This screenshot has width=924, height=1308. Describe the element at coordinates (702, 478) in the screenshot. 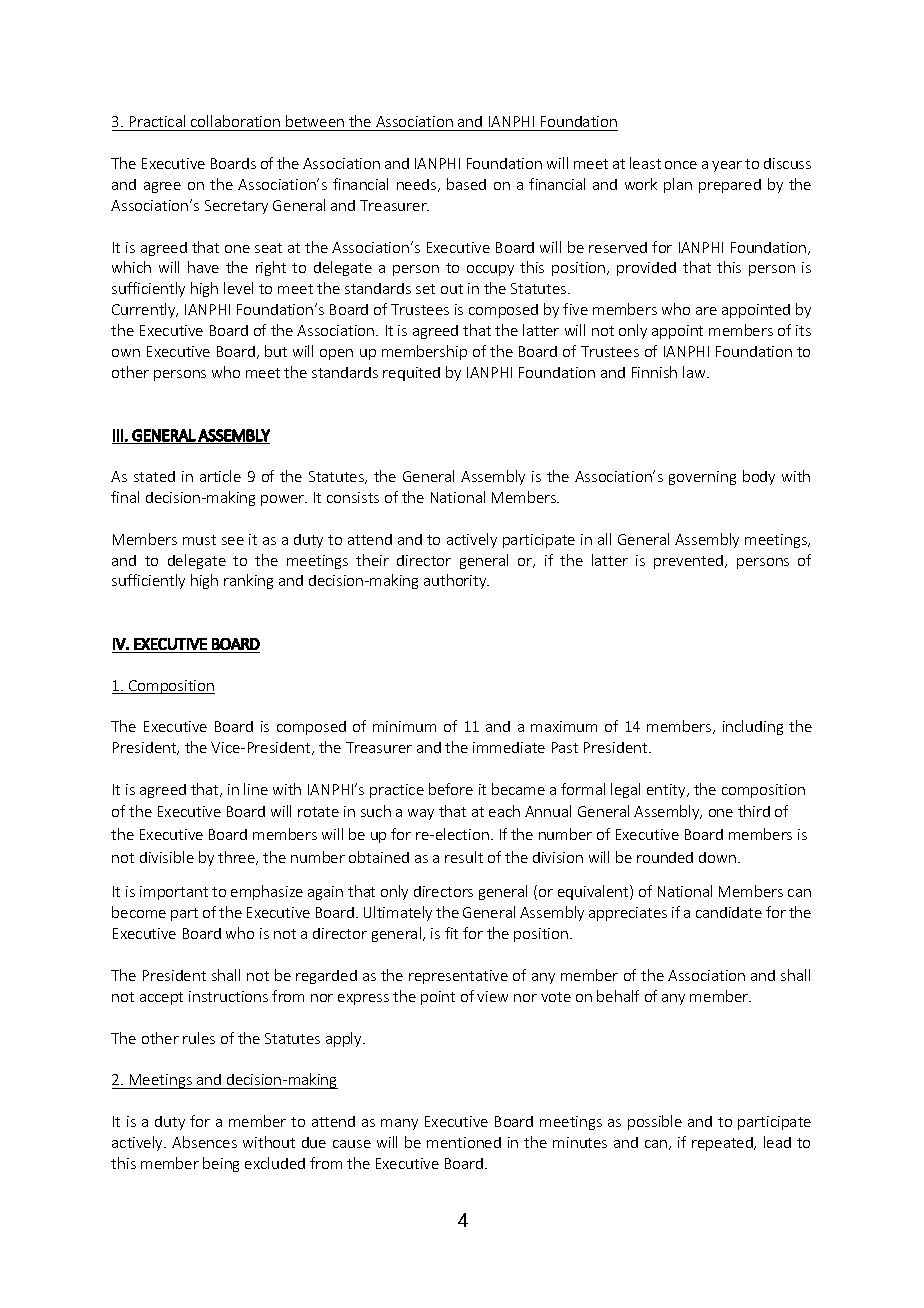

I see `governing` at that location.
